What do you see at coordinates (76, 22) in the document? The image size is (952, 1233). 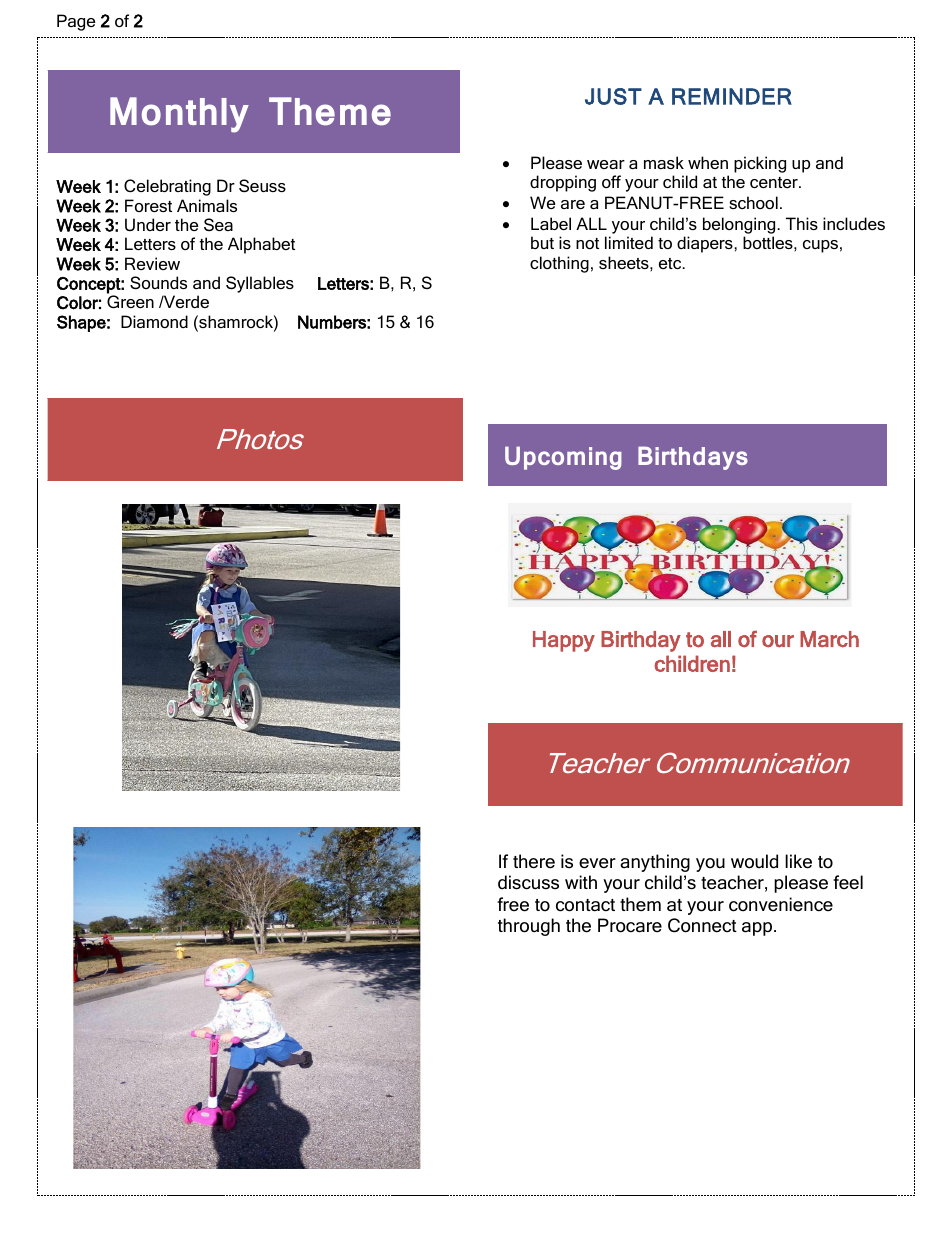 I see `Page` at bounding box center [76, 22].
